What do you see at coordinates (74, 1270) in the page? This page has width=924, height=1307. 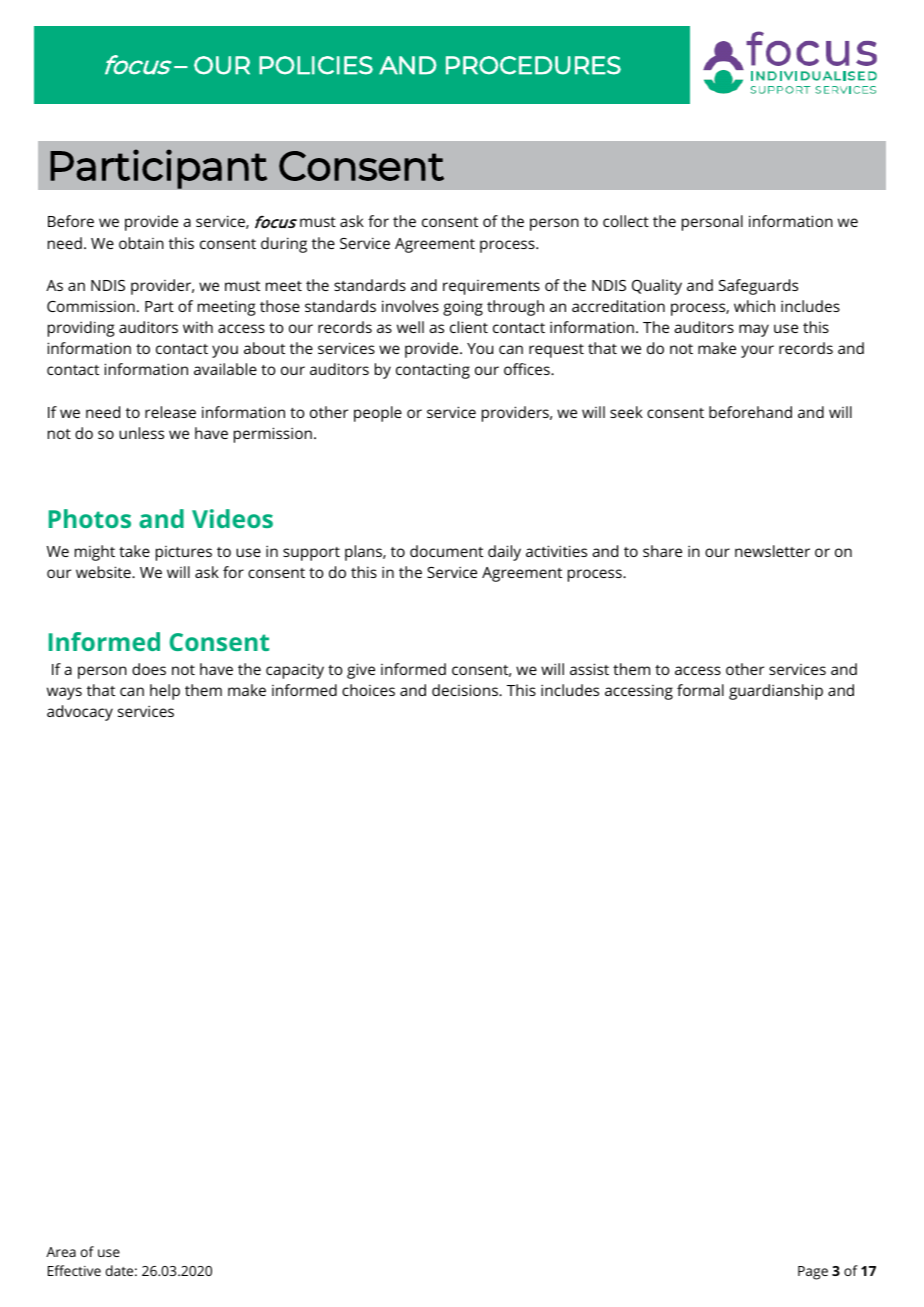 I see `Effective` at bounding box center [74, 1270].
